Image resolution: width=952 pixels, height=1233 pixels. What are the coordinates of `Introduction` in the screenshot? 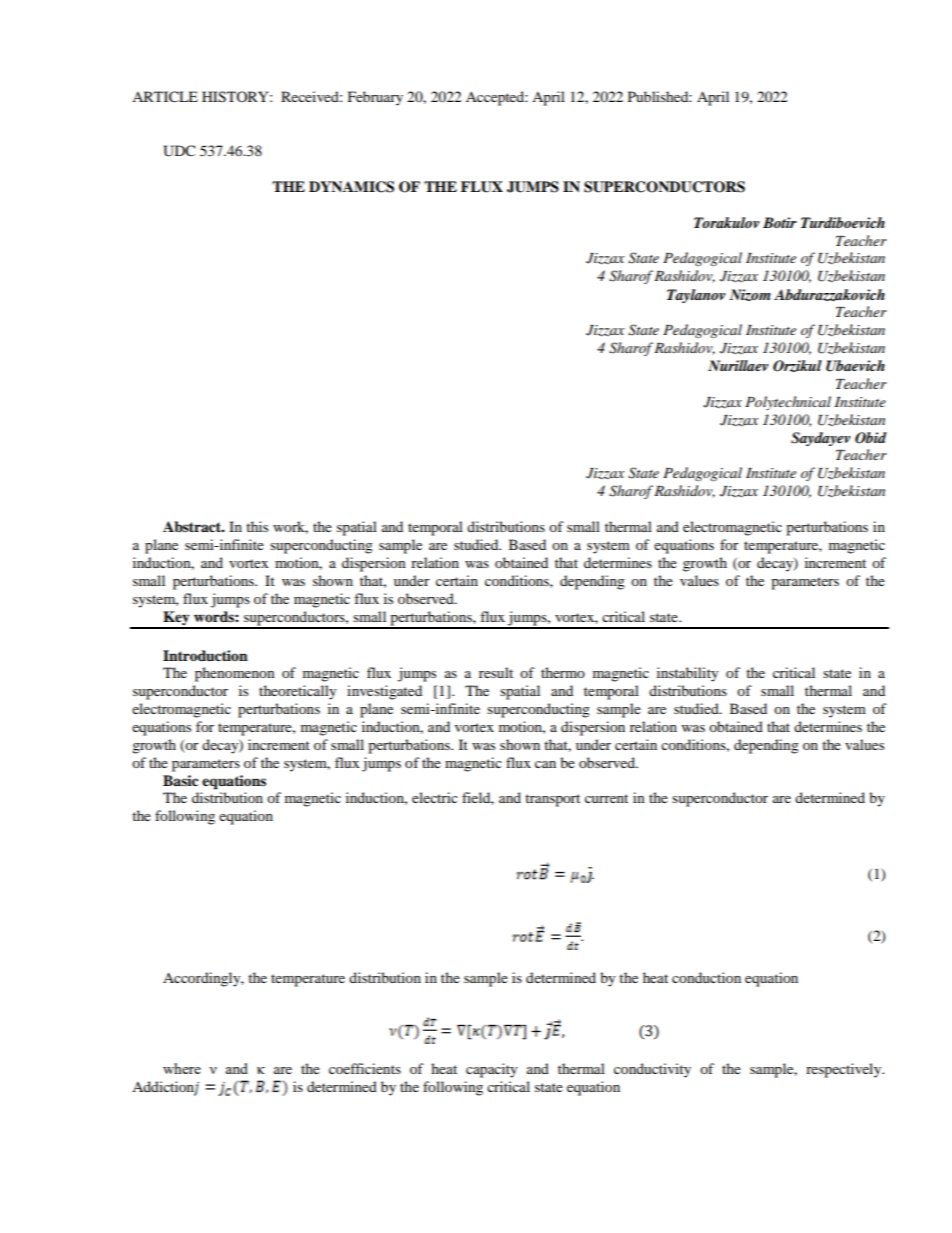 It's located at (205, 656).
